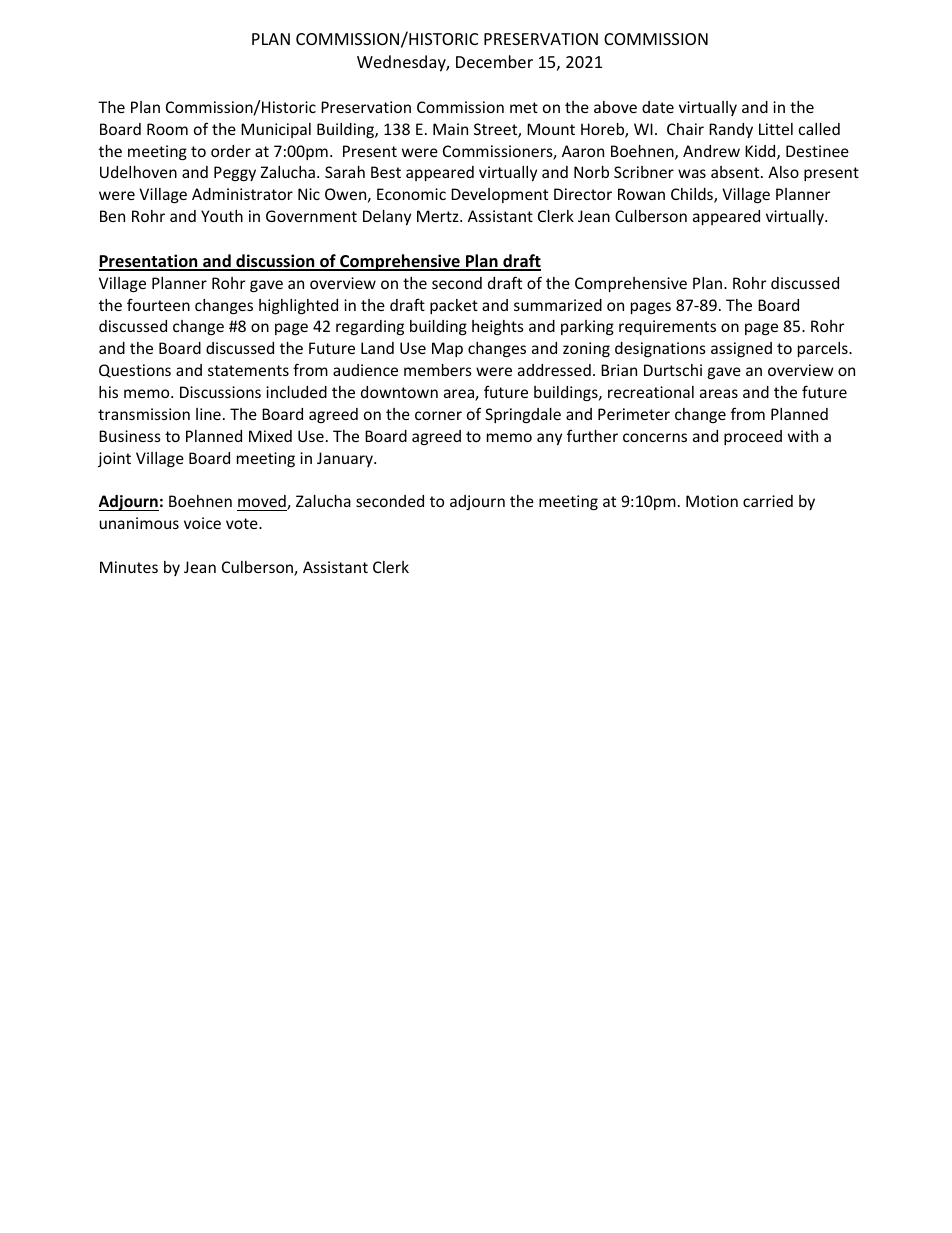  Describe the element at coordinates (494, 61) in the screenshot. I see `December` at that location.
